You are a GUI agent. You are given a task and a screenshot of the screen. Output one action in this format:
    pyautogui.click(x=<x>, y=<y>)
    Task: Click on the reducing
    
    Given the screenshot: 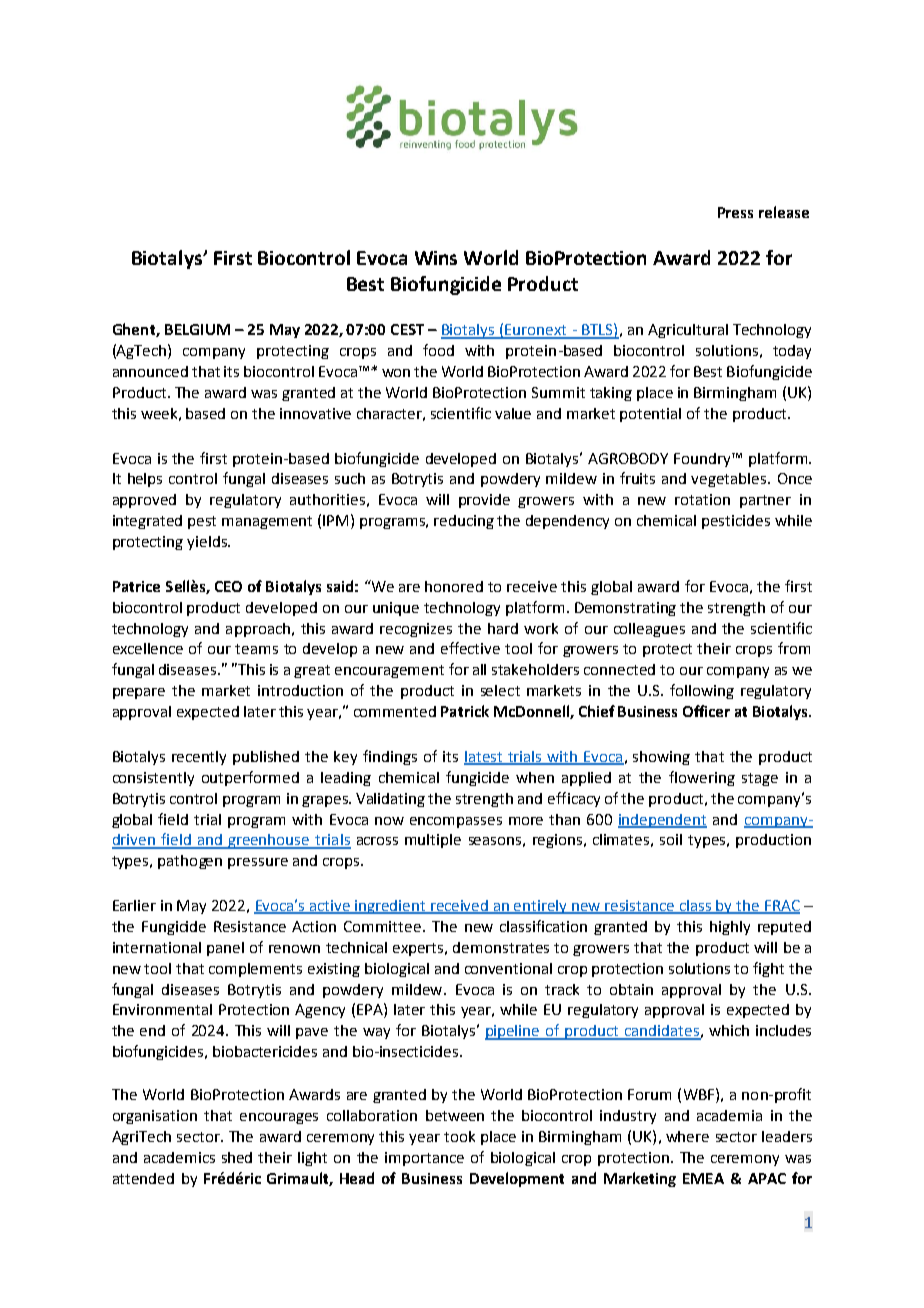 What is the action you would take?
    pyautogui.click(x=464, y=522)
